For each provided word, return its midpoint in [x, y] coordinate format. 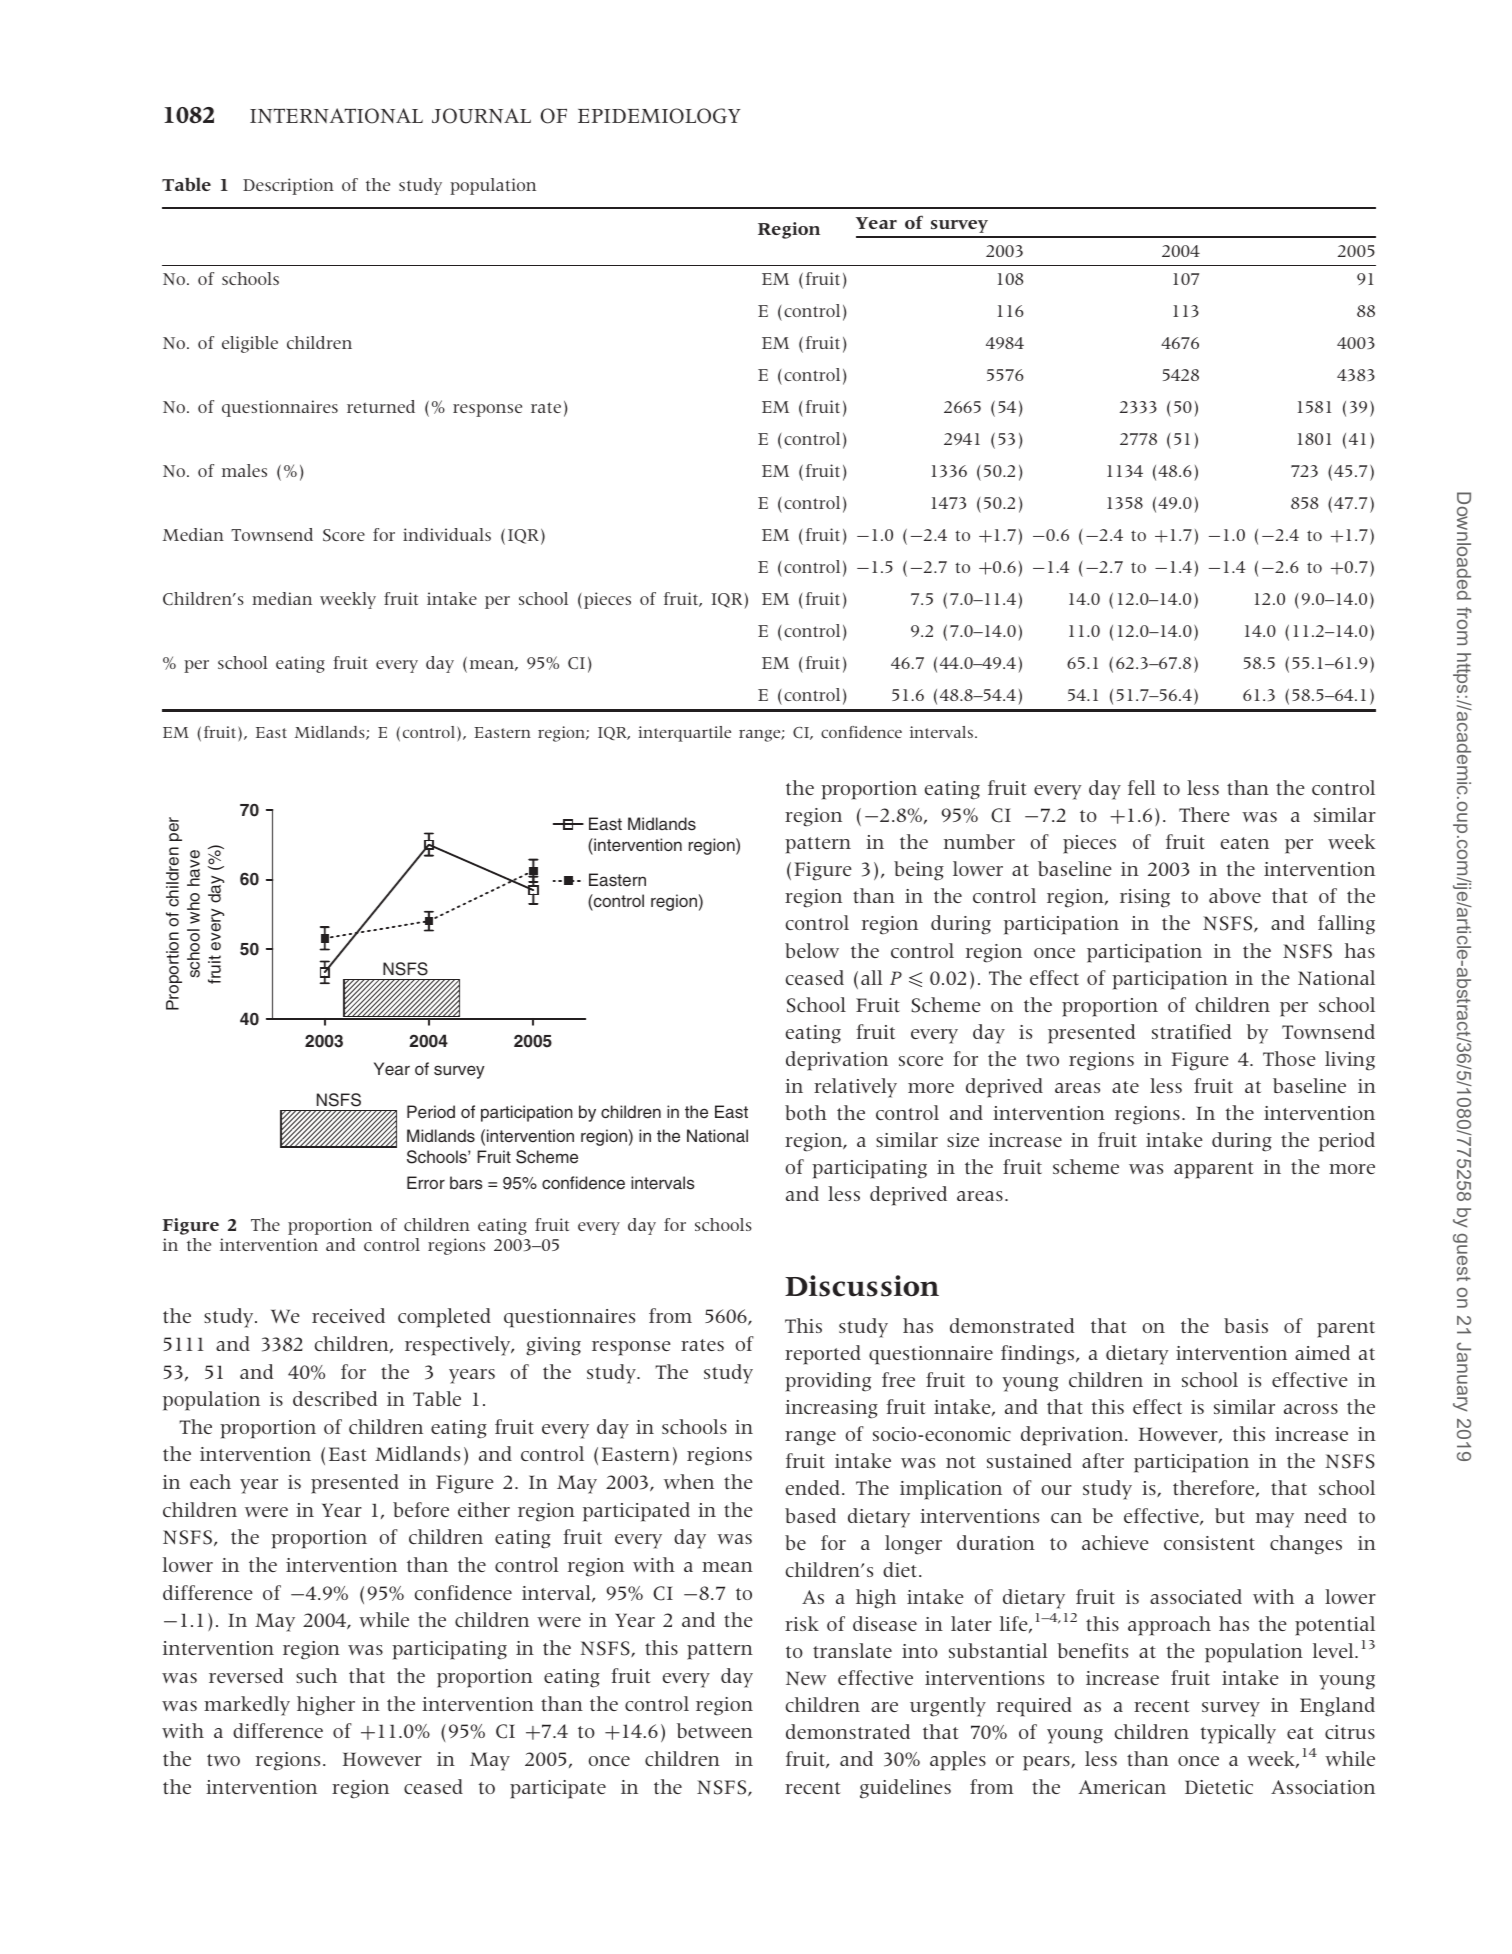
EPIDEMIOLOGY [659, 116]
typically [1238, 1734]
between [715, 1730]
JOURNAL [481, 116]
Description [288, 186]
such [316, 1675]
